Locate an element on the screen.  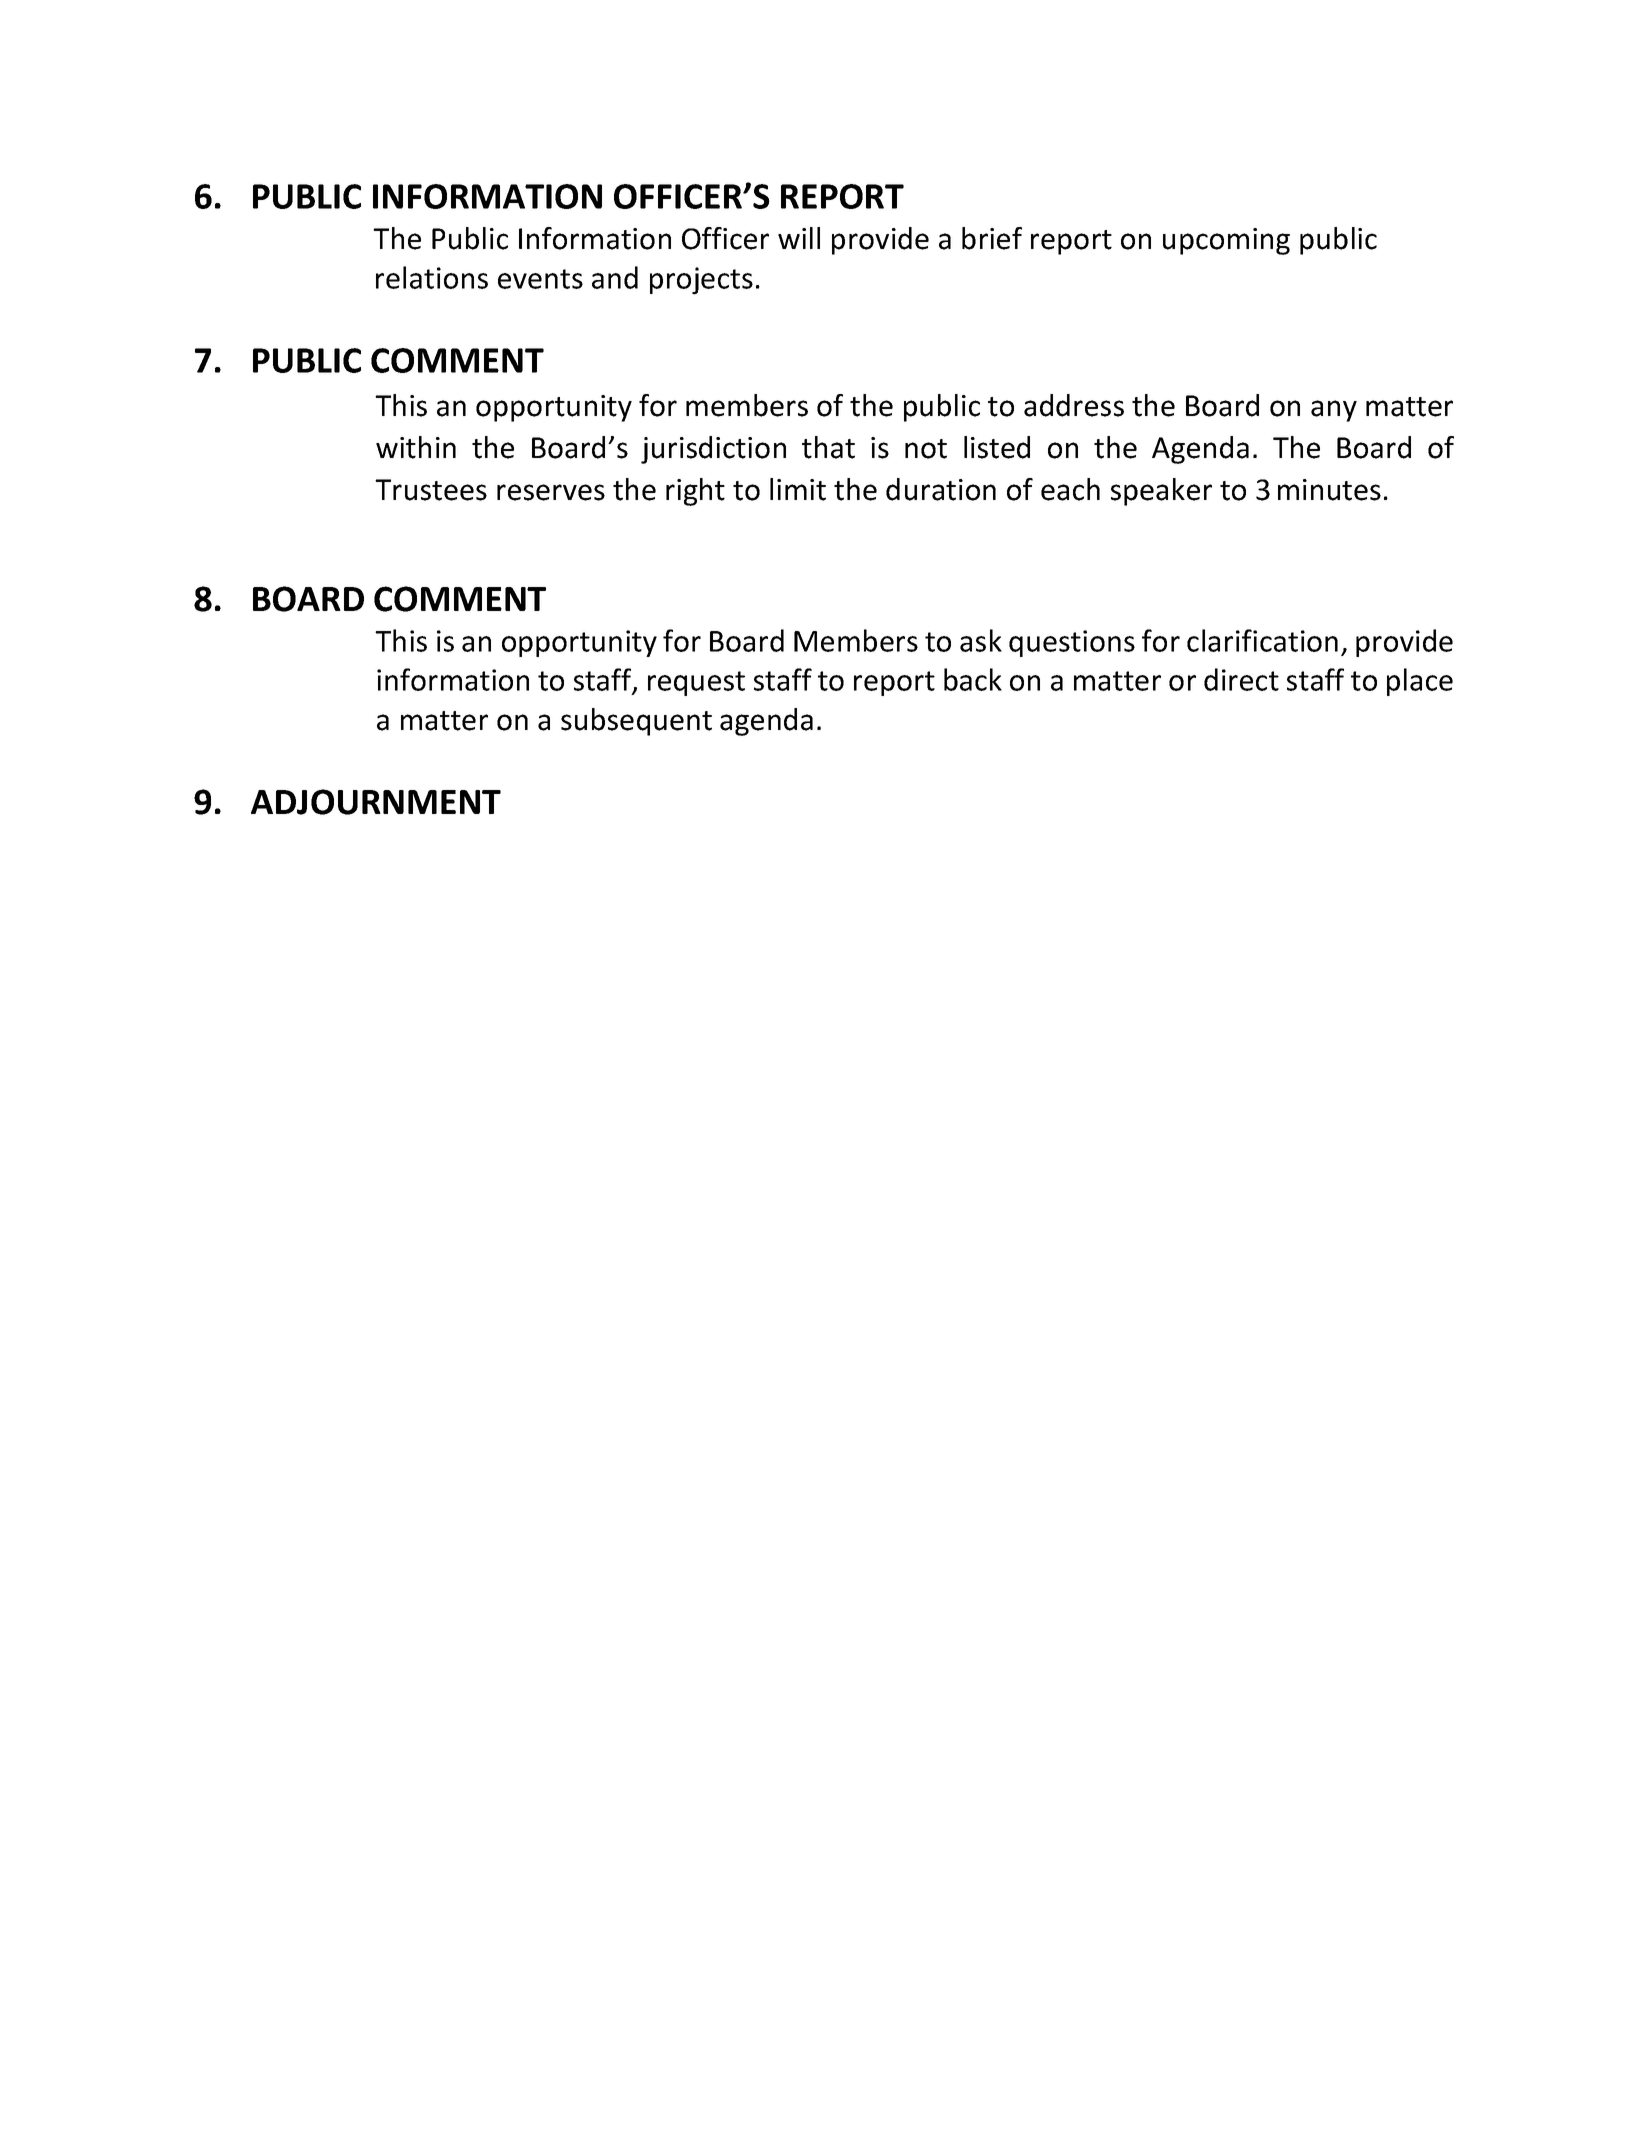
ADJOURNMENT is located at coordinates (376, 802).
